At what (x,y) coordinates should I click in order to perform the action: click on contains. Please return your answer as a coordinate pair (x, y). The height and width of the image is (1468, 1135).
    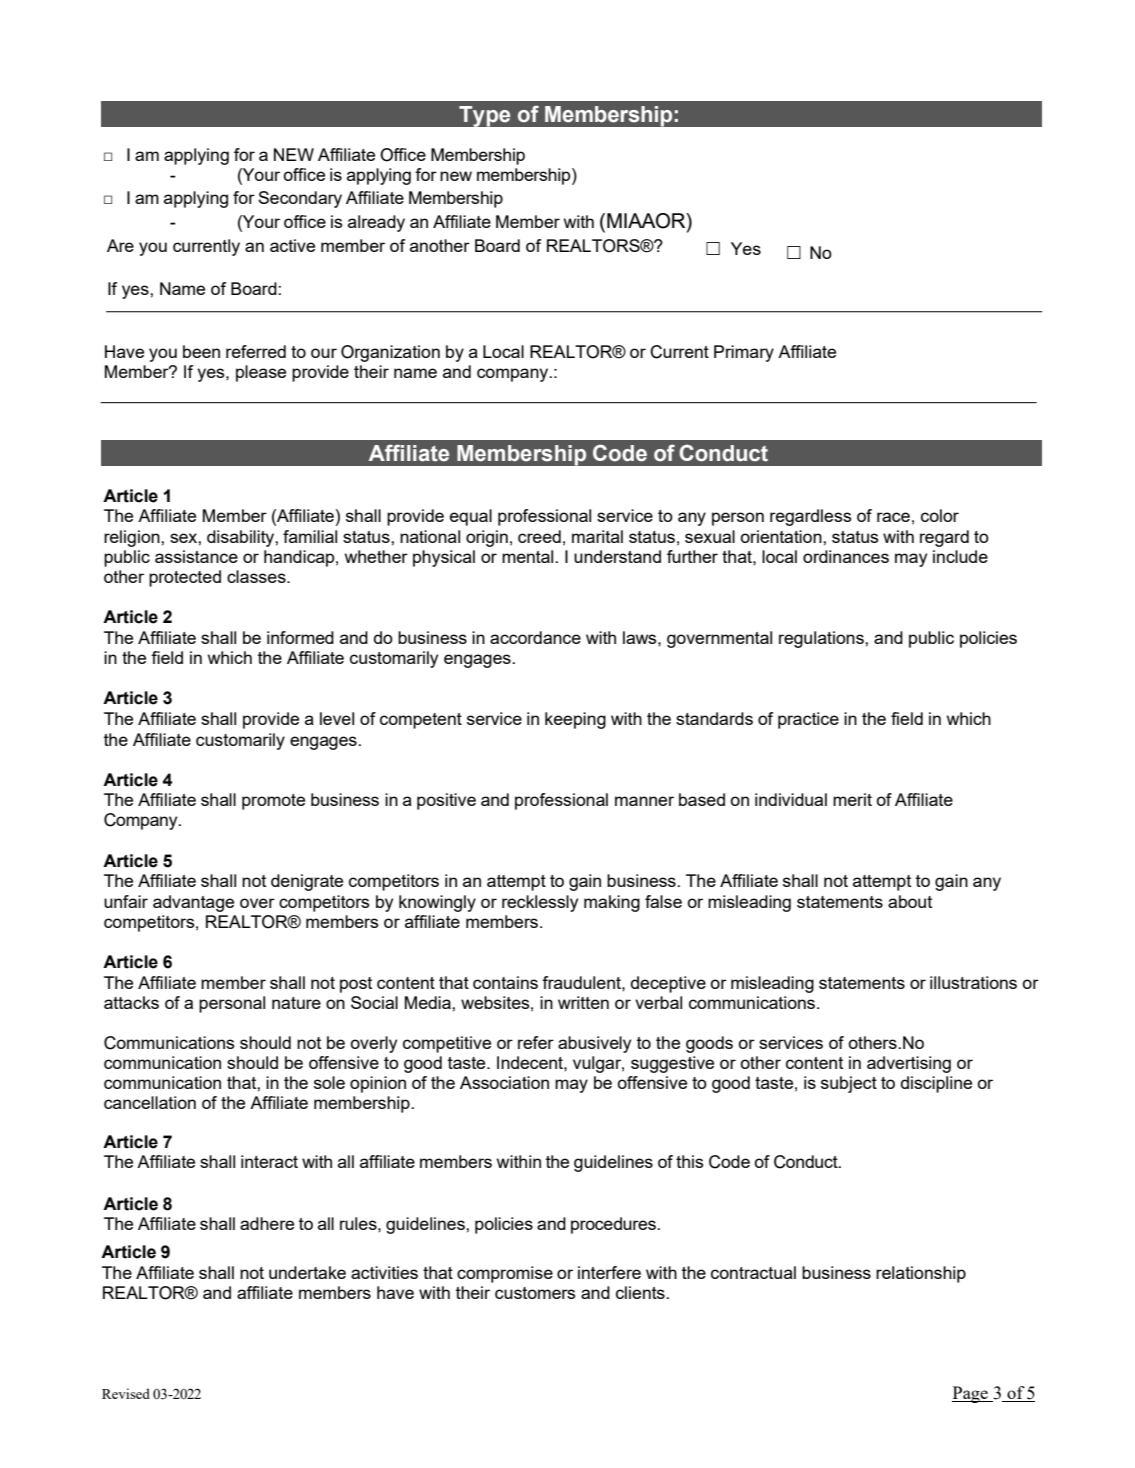
    Looking at the image, I should click on (505, 982).
